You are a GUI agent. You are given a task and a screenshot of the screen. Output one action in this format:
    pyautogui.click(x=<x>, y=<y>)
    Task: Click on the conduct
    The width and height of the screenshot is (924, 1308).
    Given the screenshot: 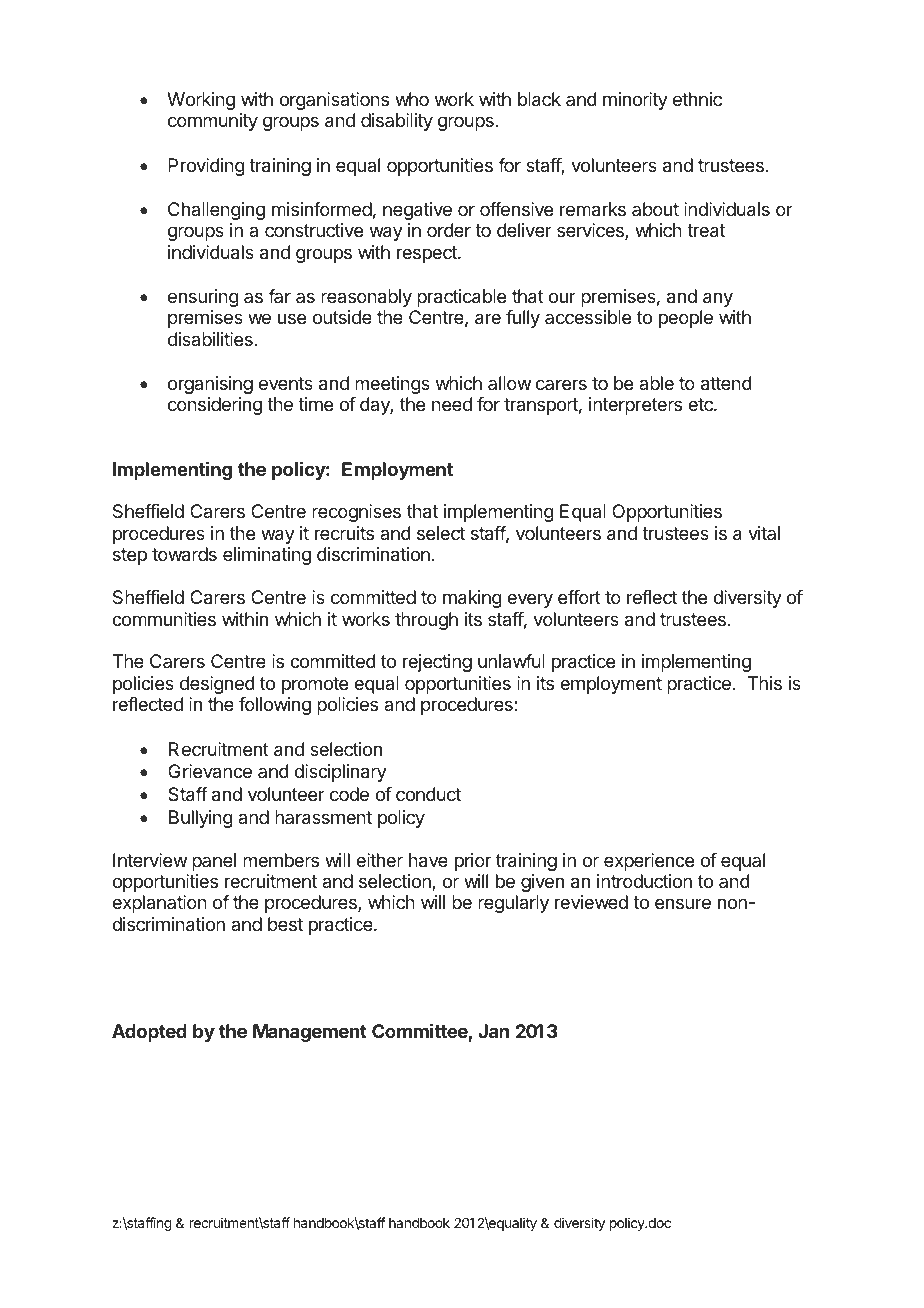 What is the action you would take?
    pyautogui.click(x=428, y=794)
